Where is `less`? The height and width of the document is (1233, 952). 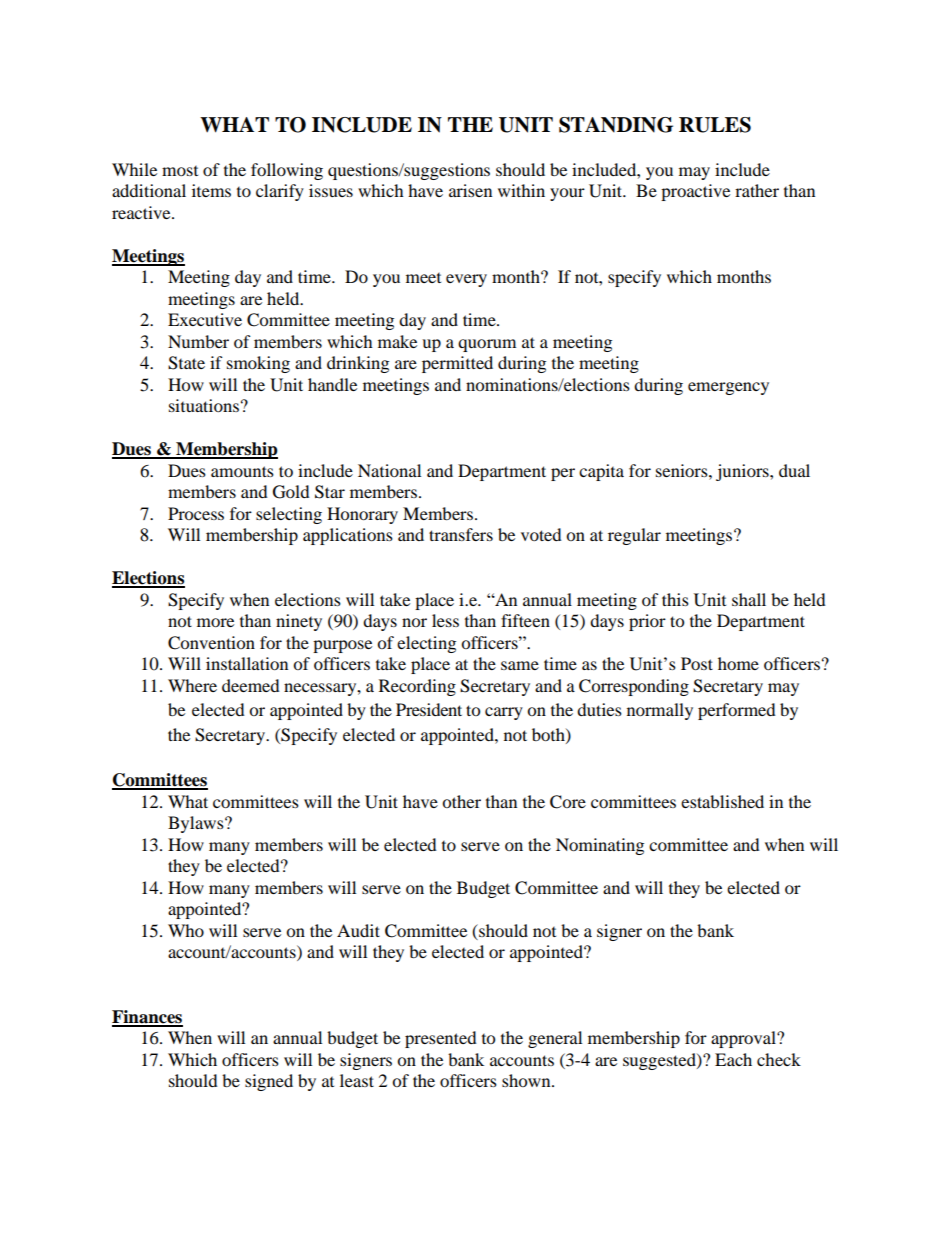
less is located at coordinates (445, 620).
